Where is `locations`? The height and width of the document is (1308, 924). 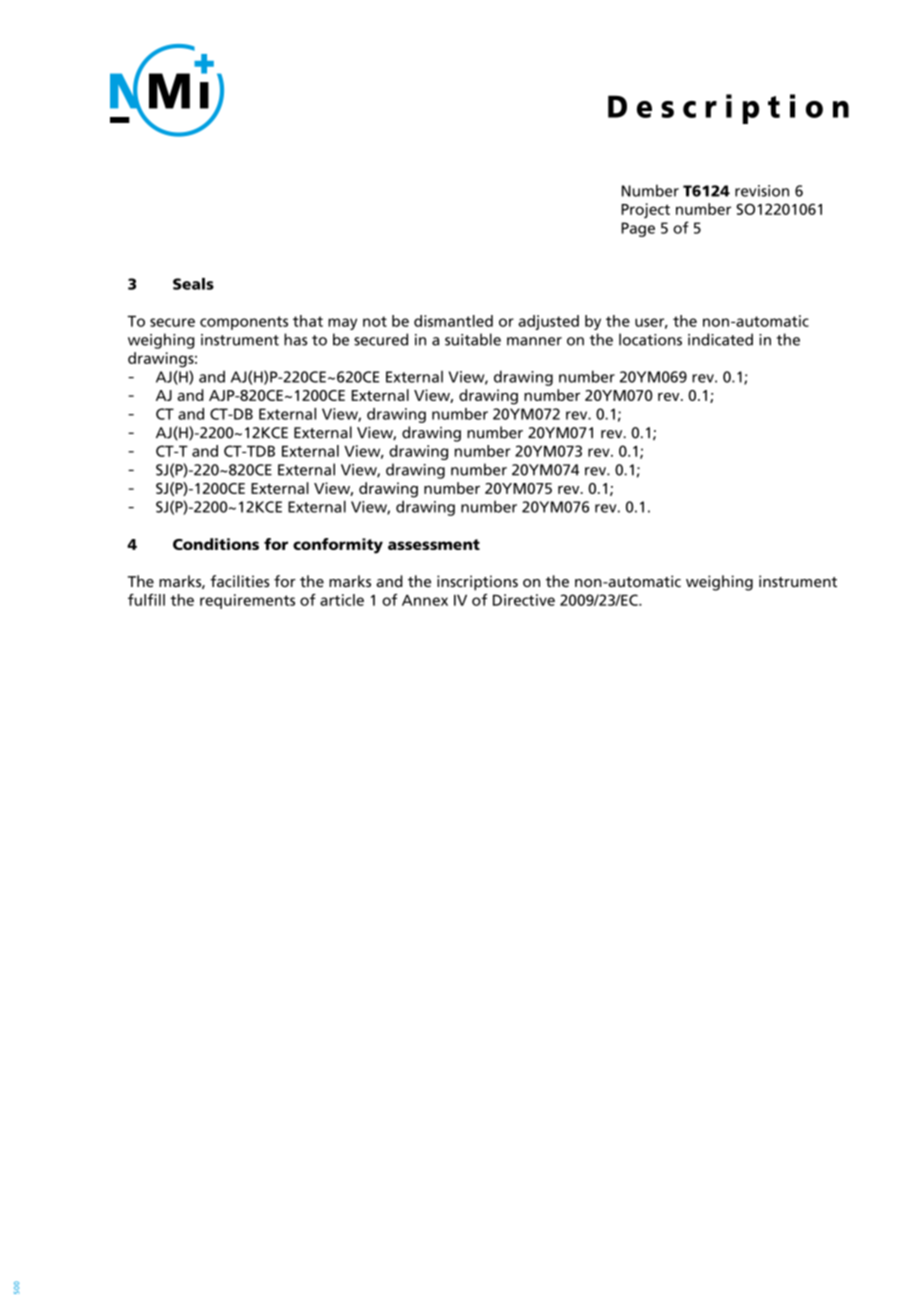
locations is located at coordinates (650, 339).
